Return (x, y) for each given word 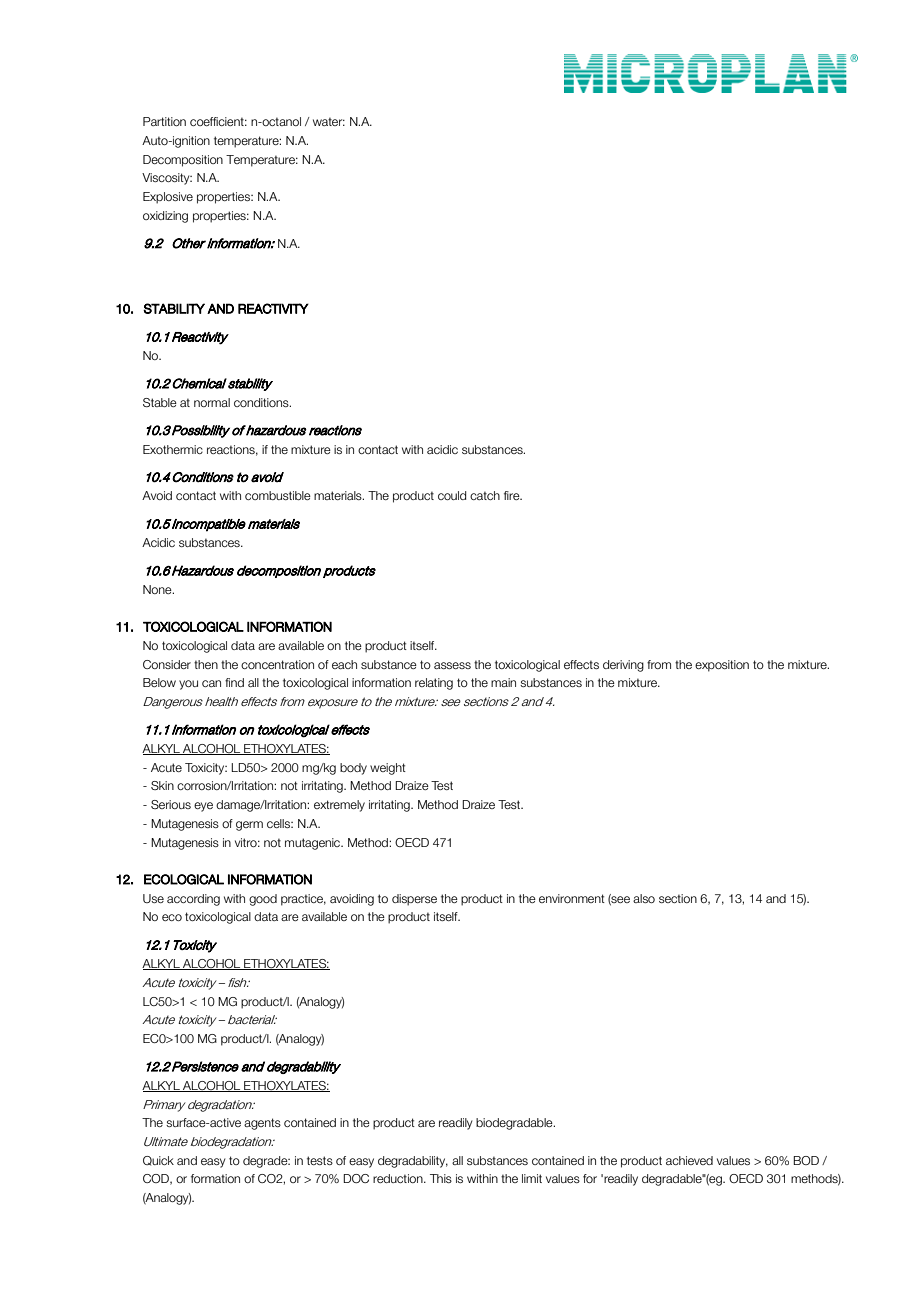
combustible (278, 495)
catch (485, 495)
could (452, 495)
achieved (689, 1160)
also (644, 898)
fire (513, 495)
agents (262, 1124)
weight (388, 769)
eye (203, 807)
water (329, 121)
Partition (164, 121)
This (441, 1178)
